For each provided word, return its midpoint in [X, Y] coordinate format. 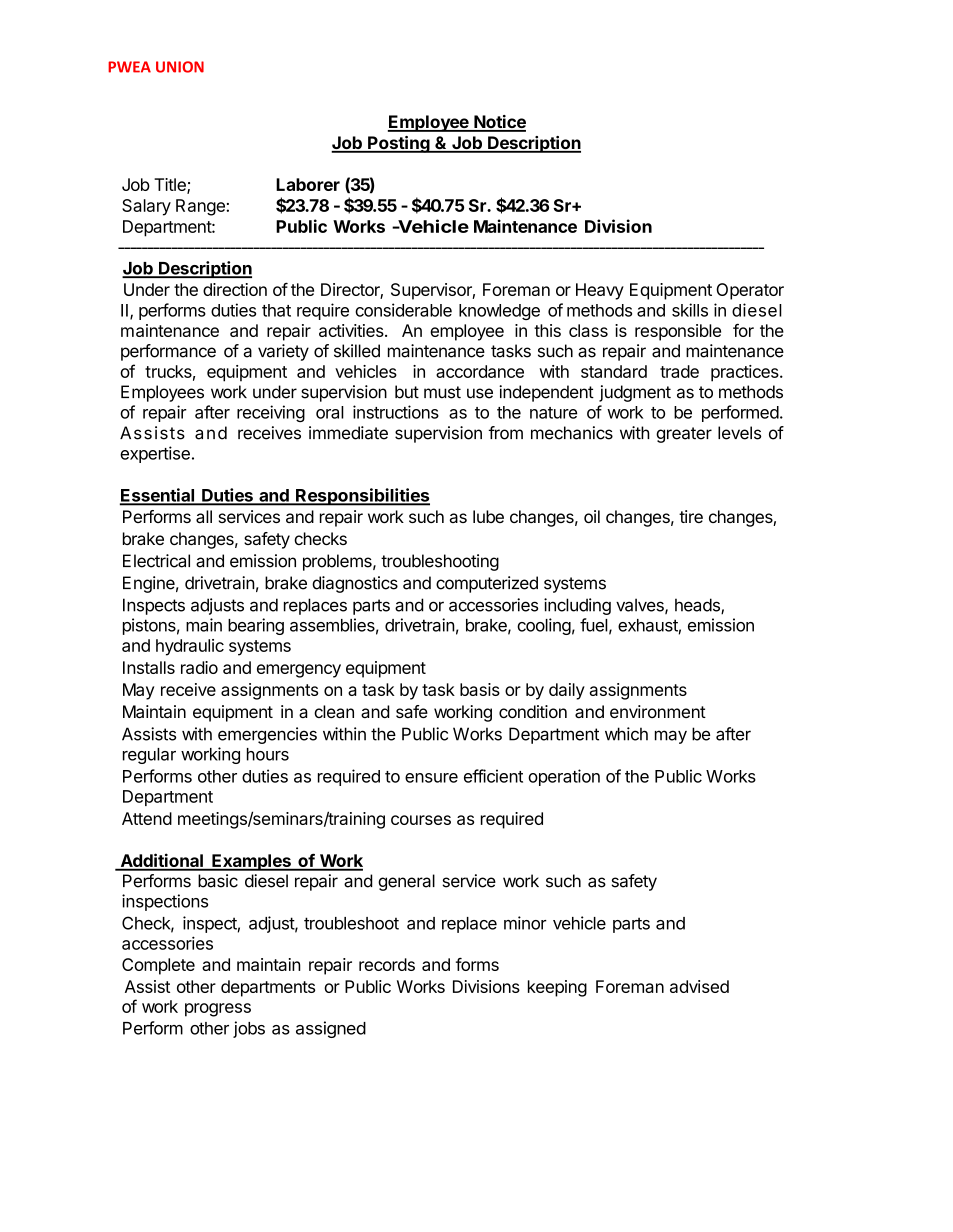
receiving [271, 413]
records [387, 964]
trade [679, 371]
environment [658, 711]
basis [480, 689]
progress [218, 1010]
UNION [180, 67]
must [442, 392]
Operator [750, 291]
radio [199, 667]
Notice [499, 123]
